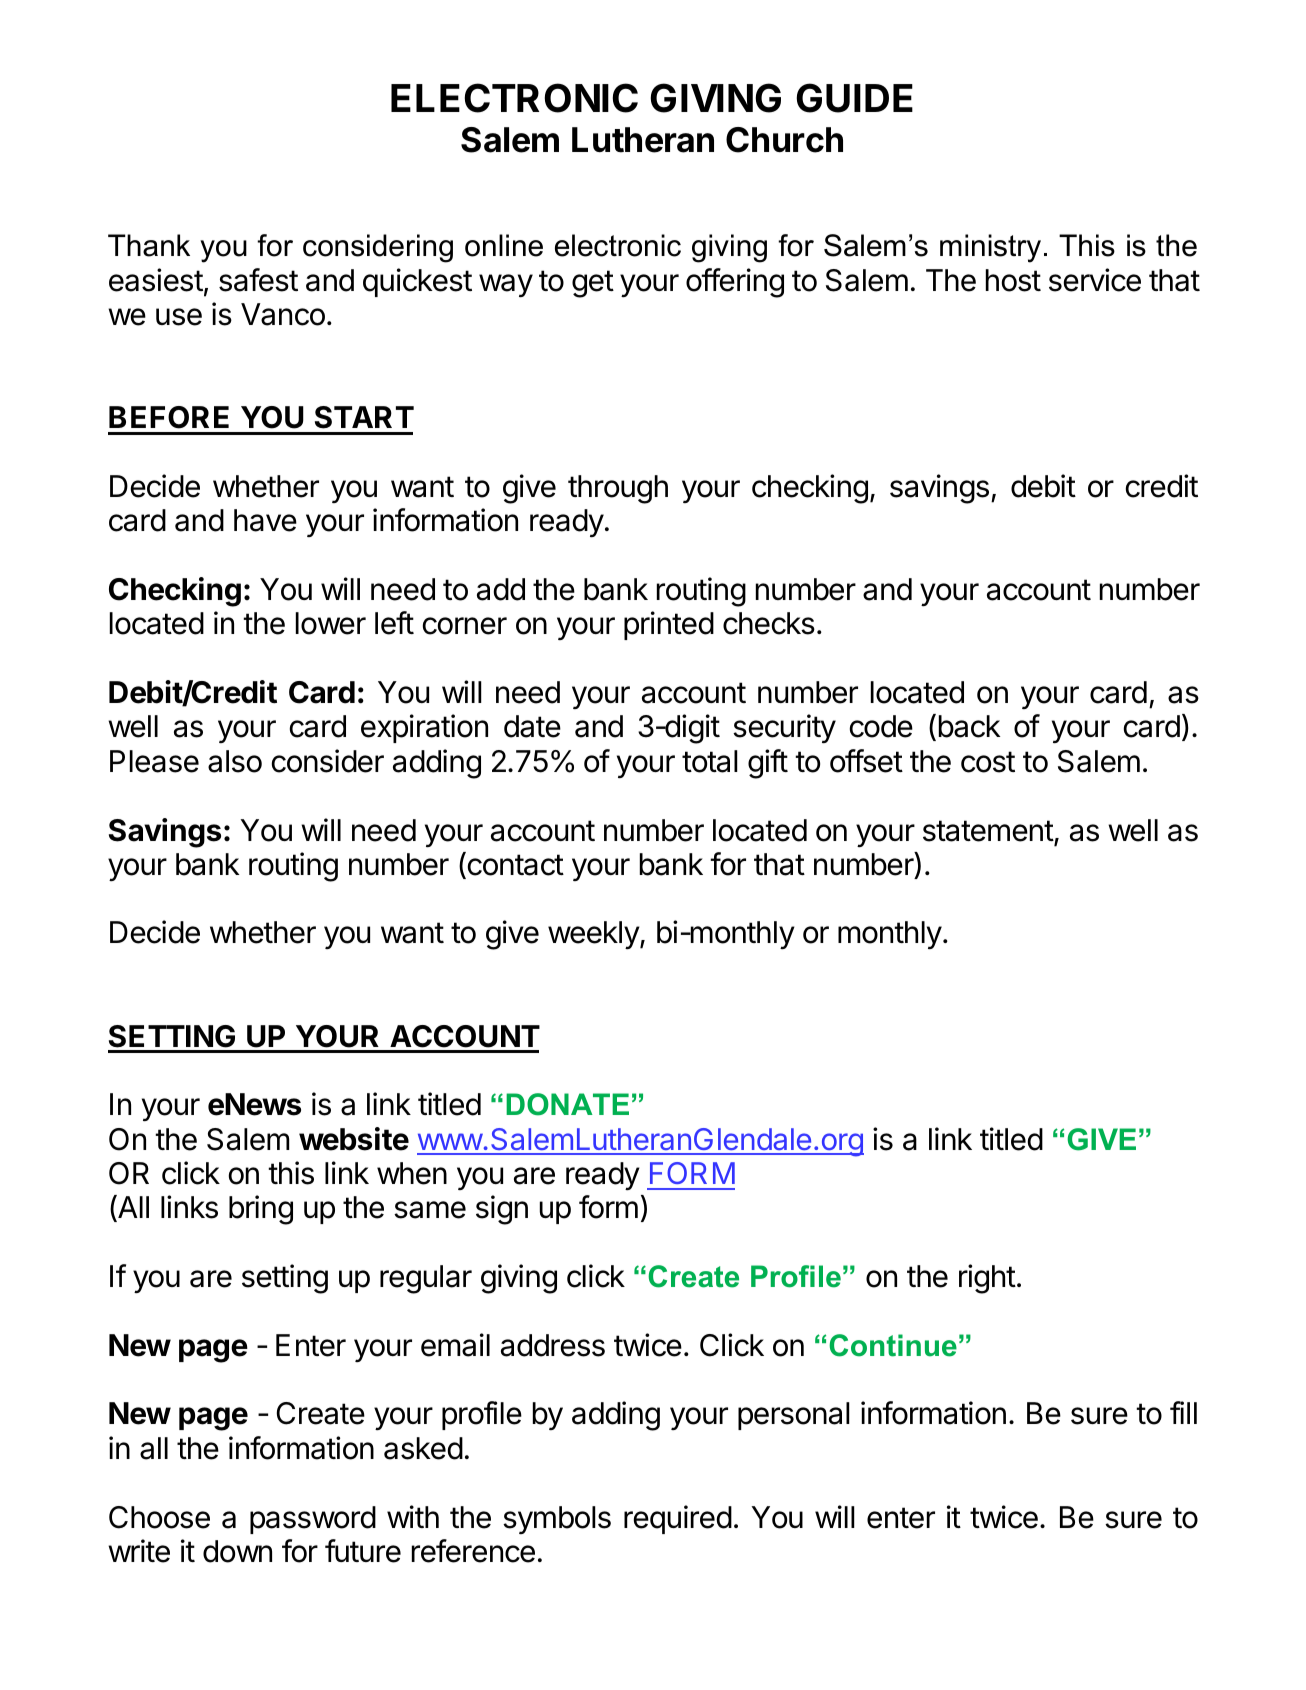 The image size is (1306, 1690). Describe the element at coordinates (313, 1520) in the page. I see `password` at that location.
